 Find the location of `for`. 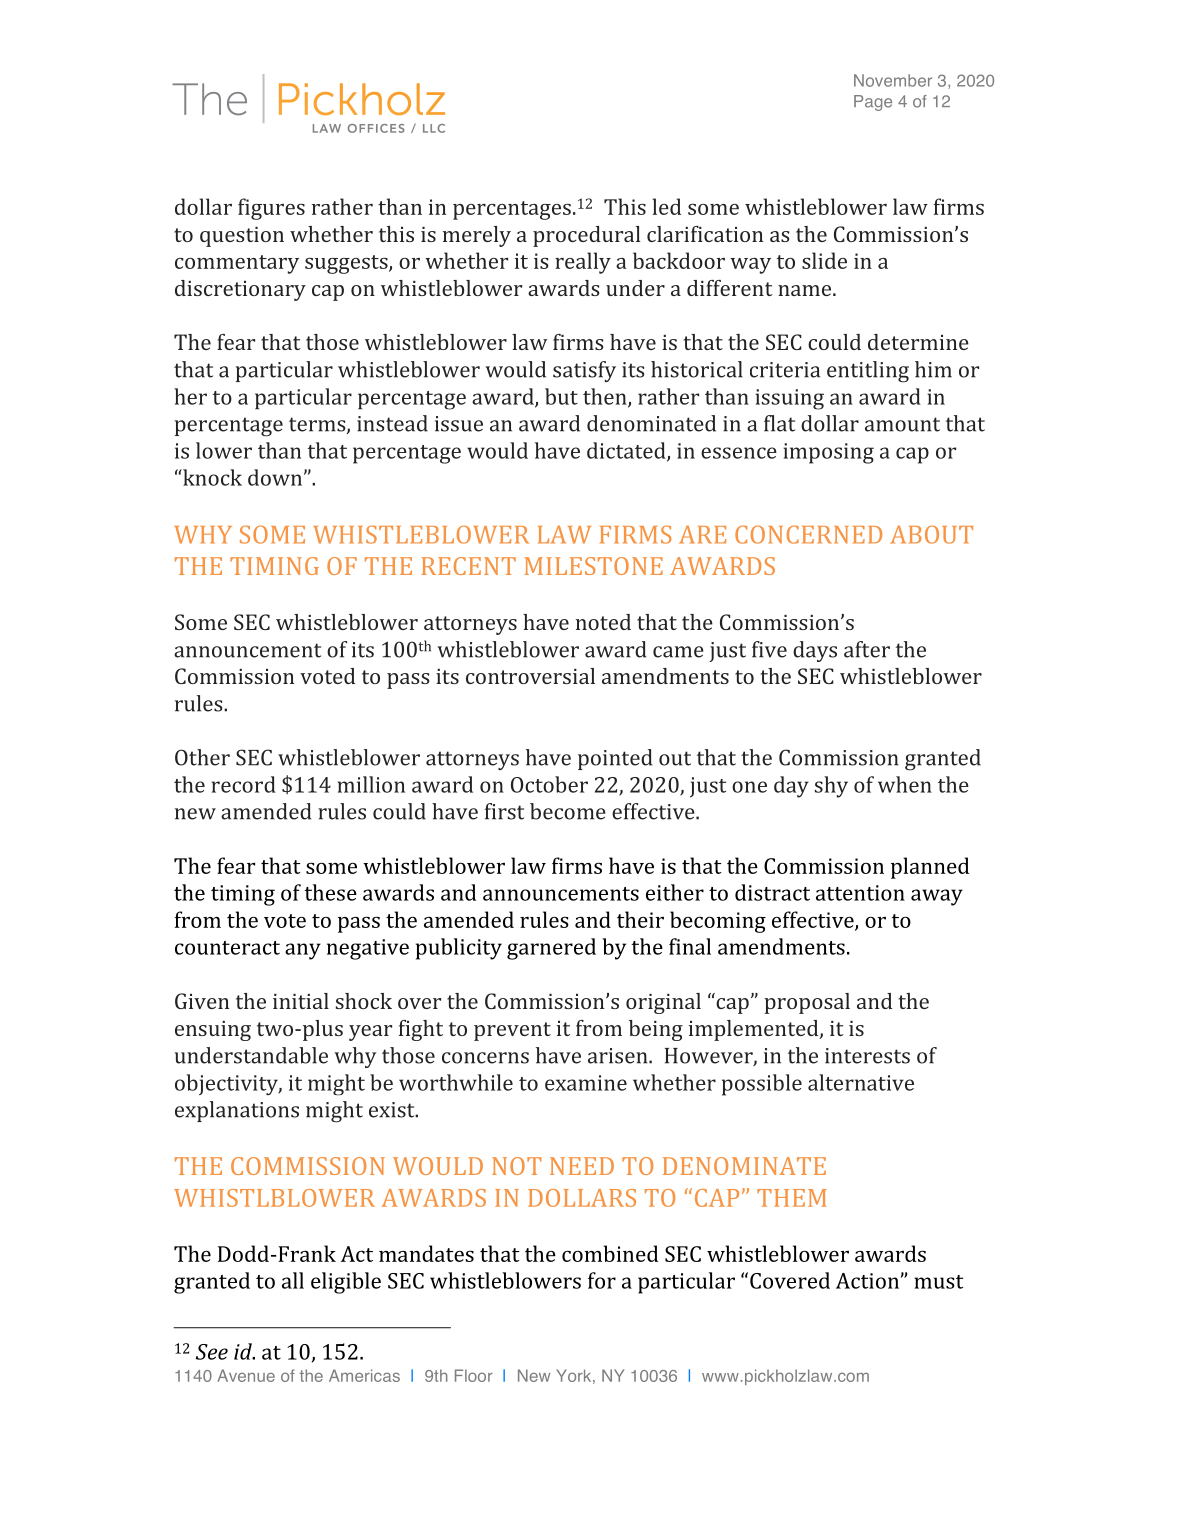

for is located at coordinates (602, 1280).
